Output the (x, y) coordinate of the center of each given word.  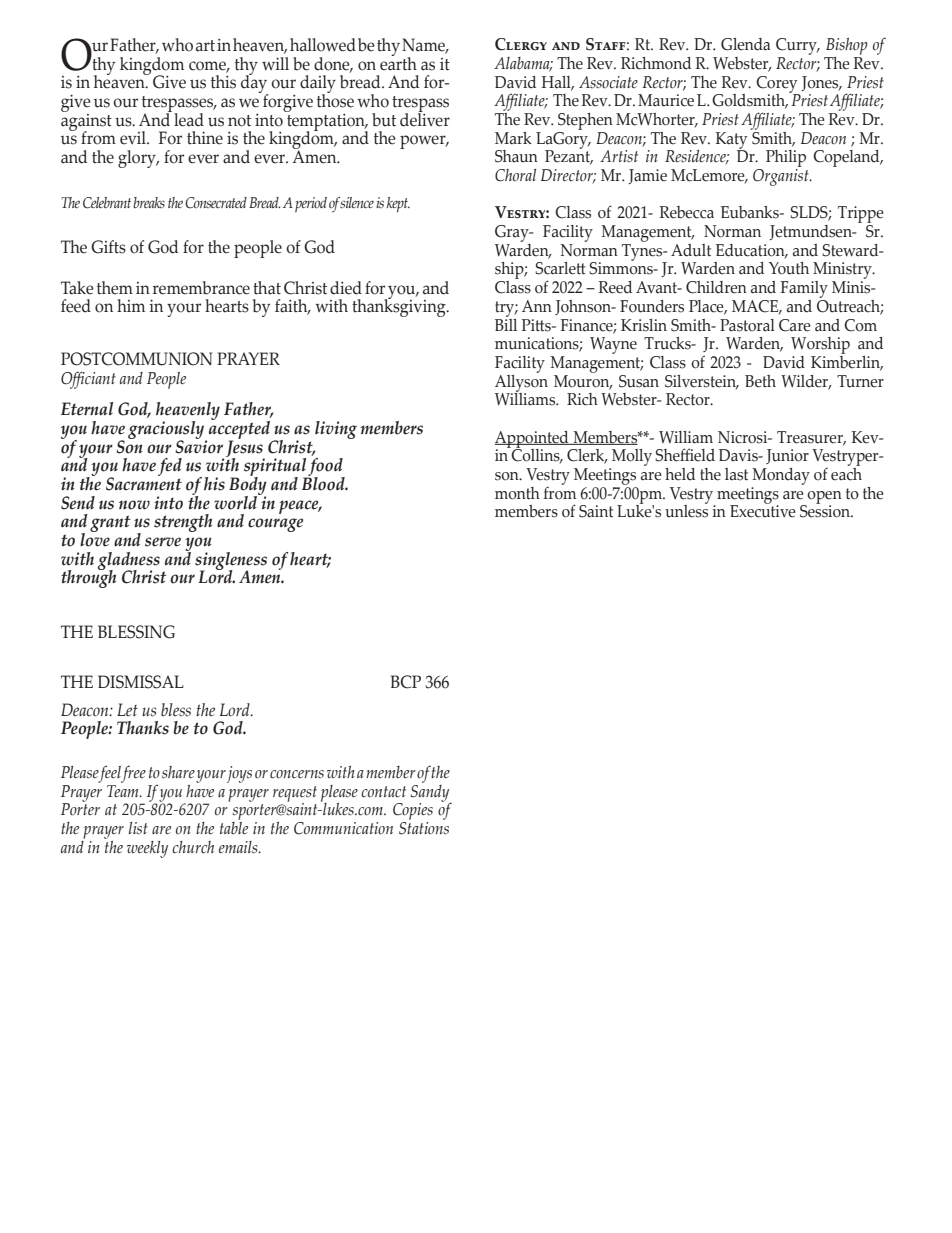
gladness (129, 562)
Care (795, 325)
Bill (506, 323)
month (517, 493)
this (223, 82)
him (131, 305)
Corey (778, 85)
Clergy (521, 44)
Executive (763, 510)
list (138, 828)
